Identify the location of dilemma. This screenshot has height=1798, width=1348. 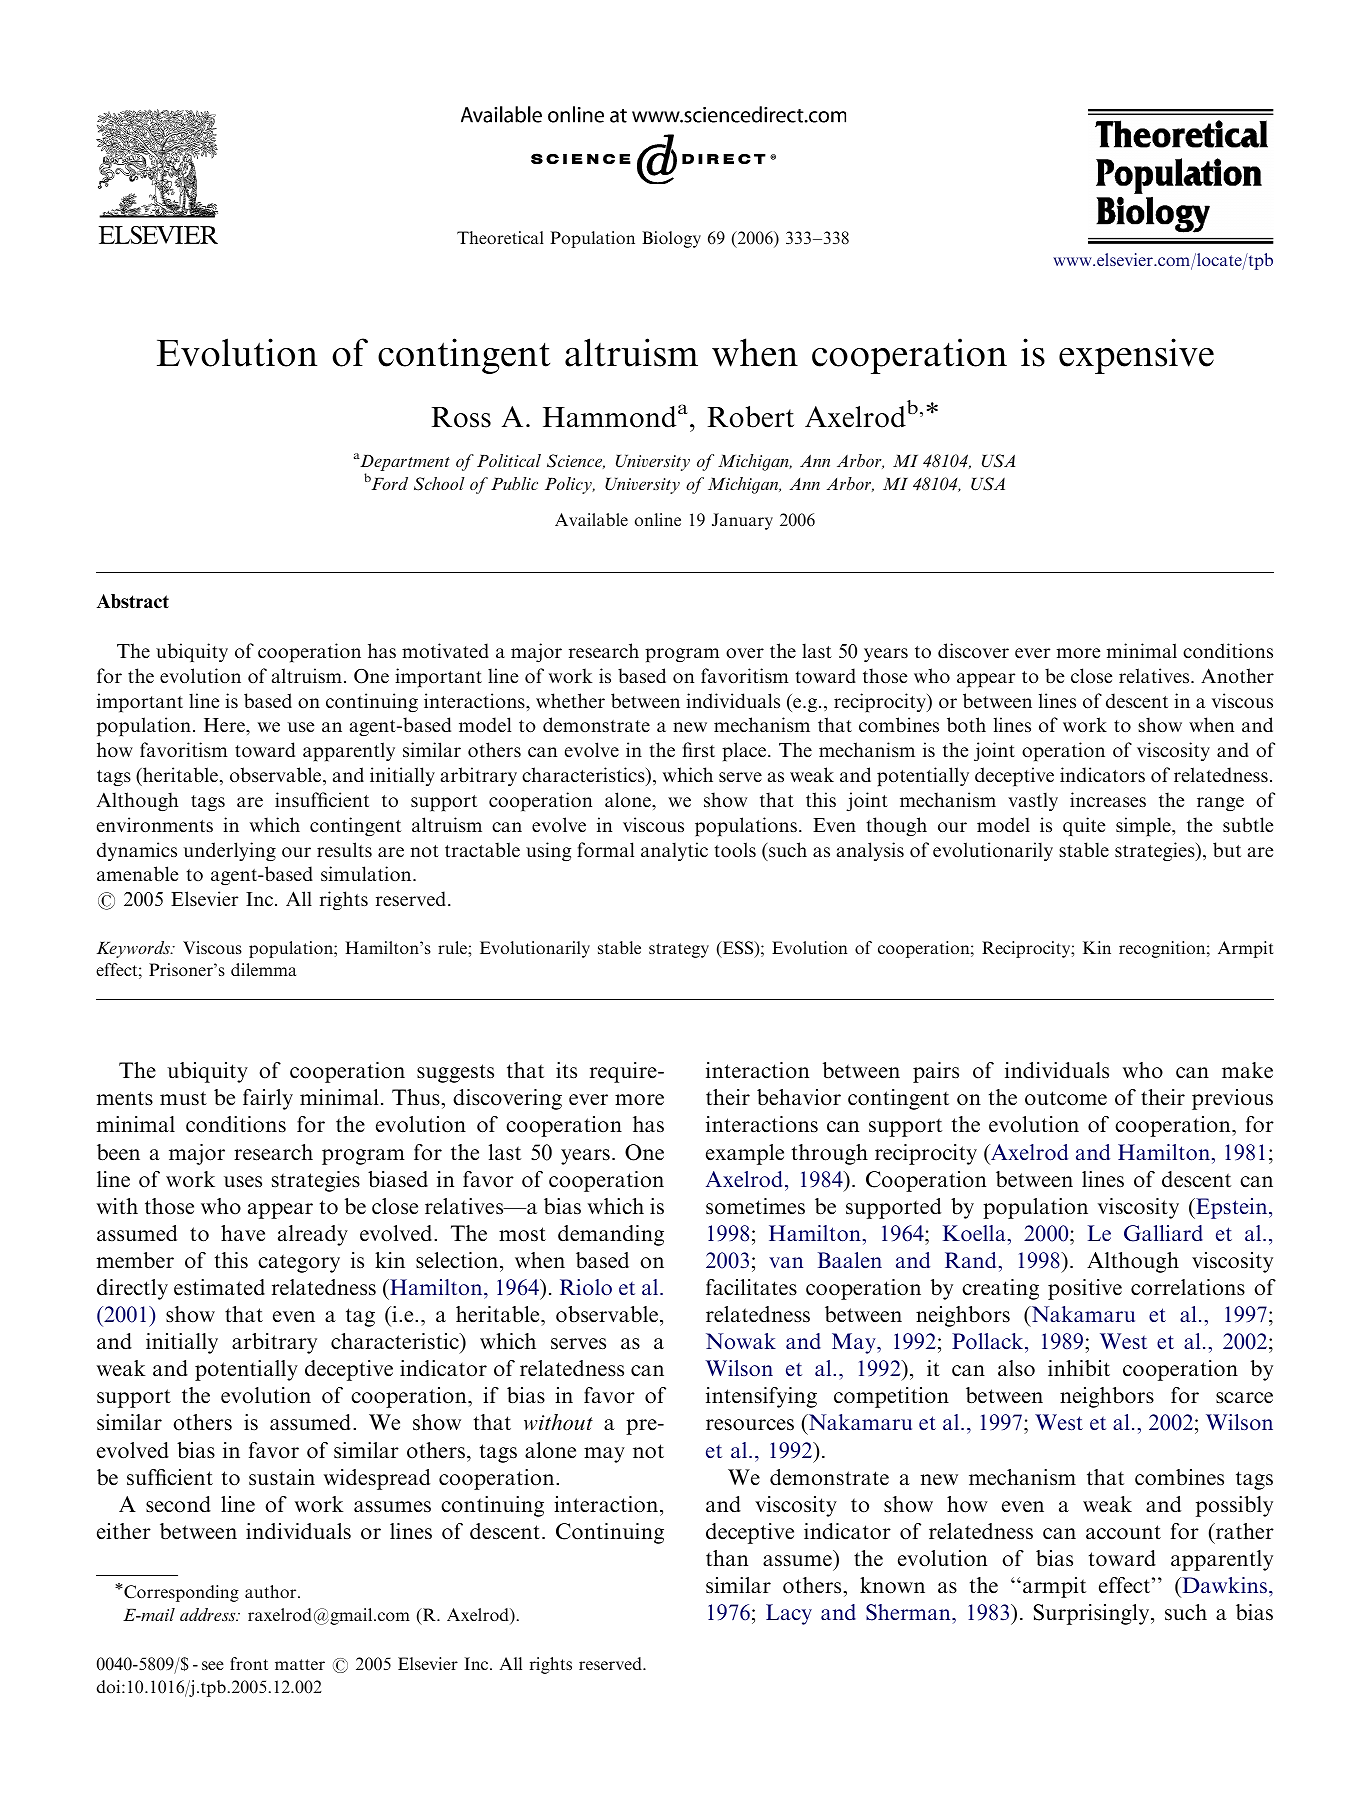
(263, 969).
